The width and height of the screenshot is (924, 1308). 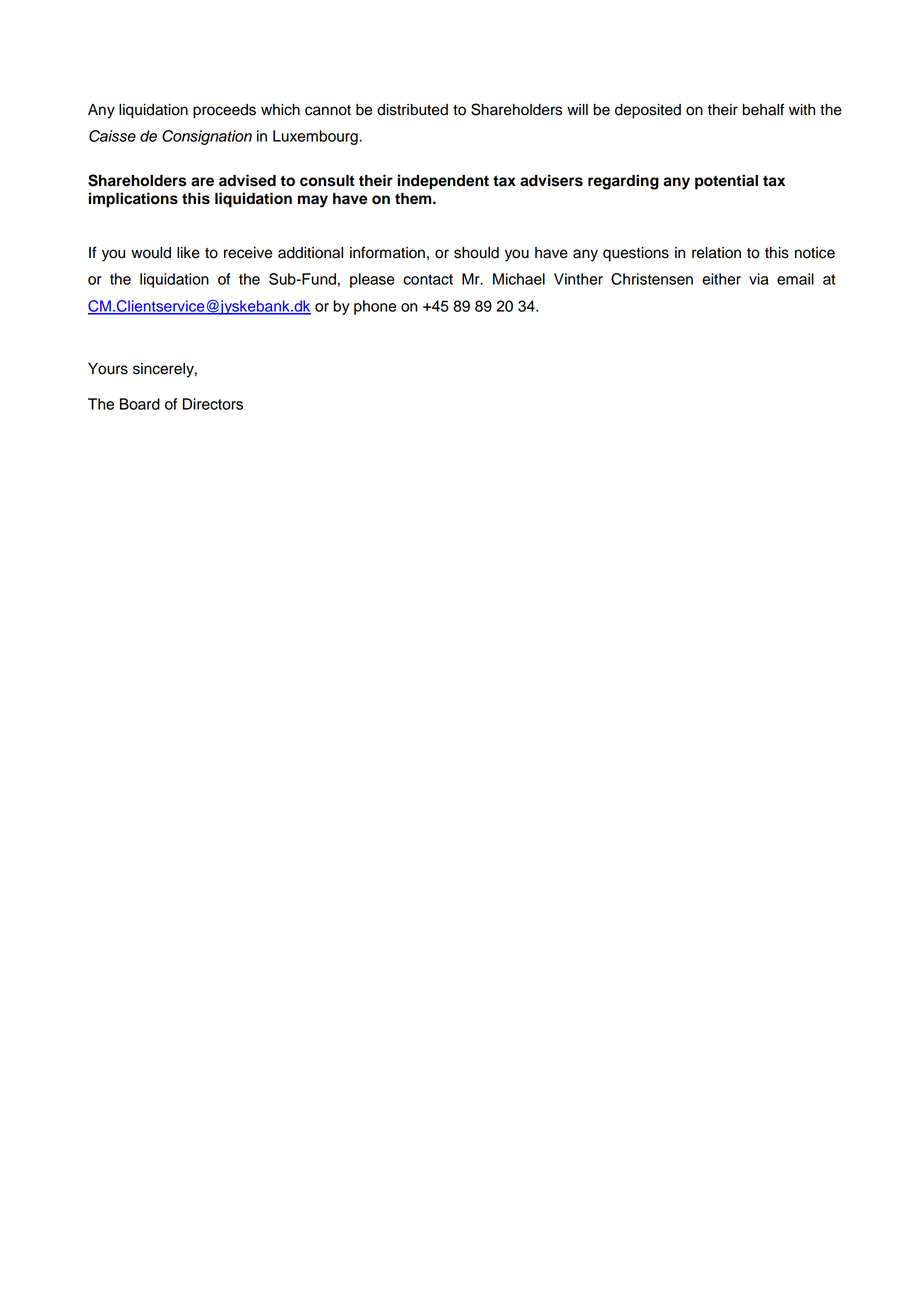 I want to click on Directors, so click(x=213, y=404).
